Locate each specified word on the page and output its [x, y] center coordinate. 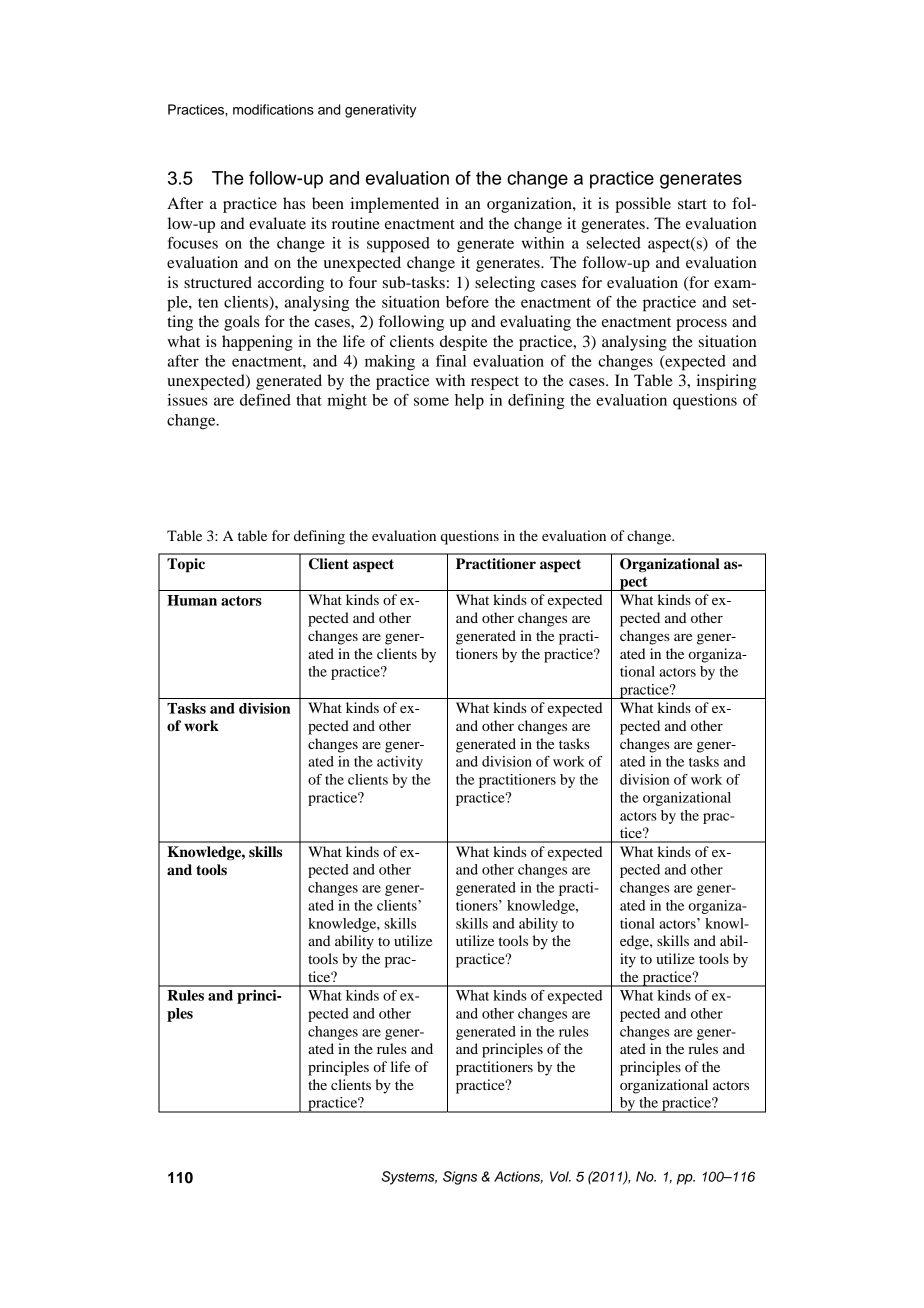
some [431, 401]
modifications [273, 109]
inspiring [726, 382]
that [309, 400]
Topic [186, 565]
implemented [395, 205]
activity [400, 763]
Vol [560, 1176]
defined [265, 400]
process [701, 325]
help [469, 402]
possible [643, 205]
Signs [460, 1178]
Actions [518, 1177]
